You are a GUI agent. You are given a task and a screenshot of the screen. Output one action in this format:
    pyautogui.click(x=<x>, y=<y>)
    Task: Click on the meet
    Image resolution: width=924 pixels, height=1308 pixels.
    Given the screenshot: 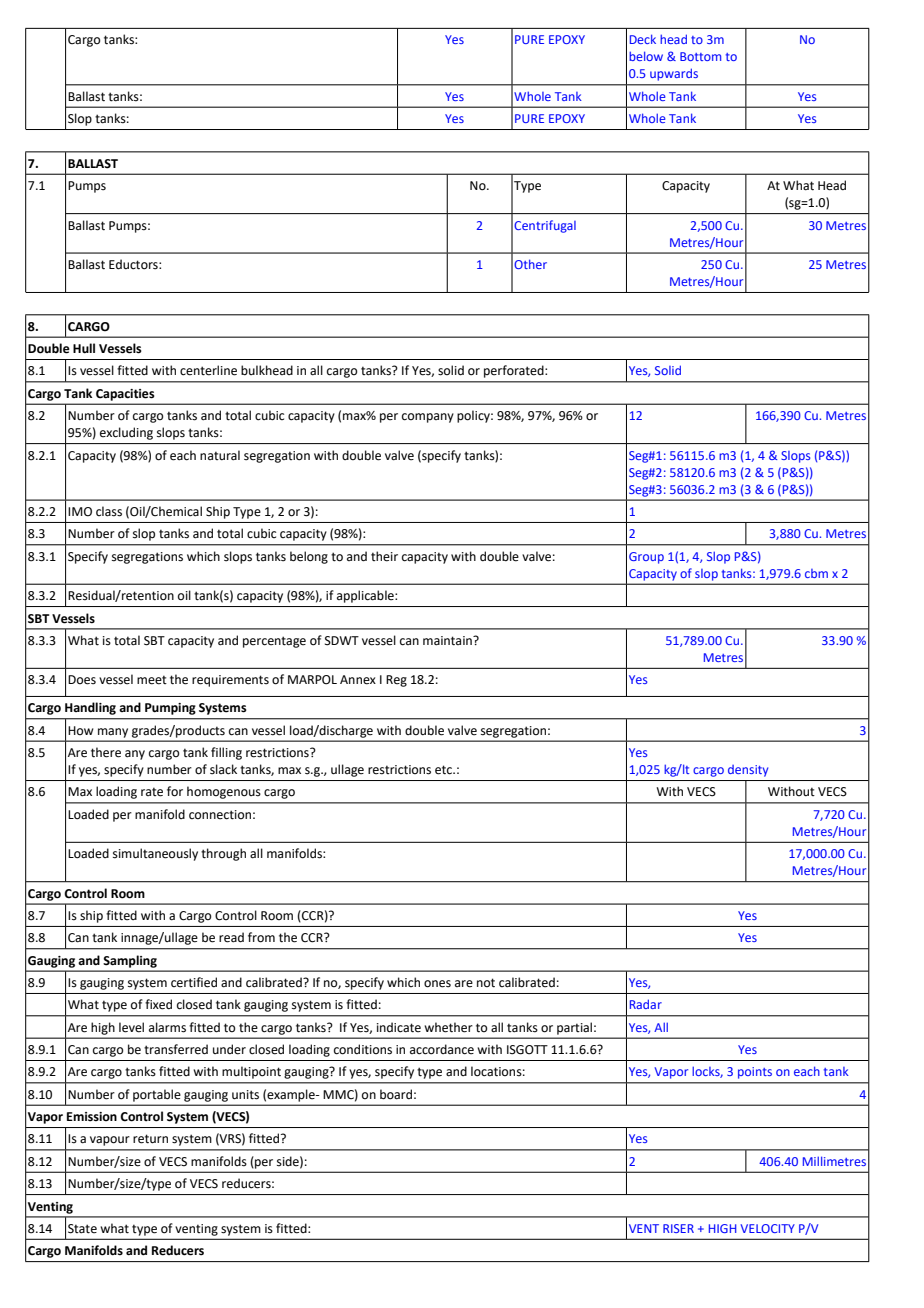 What is the action you would take?
    pyautogui.click(x=152, y=680)
